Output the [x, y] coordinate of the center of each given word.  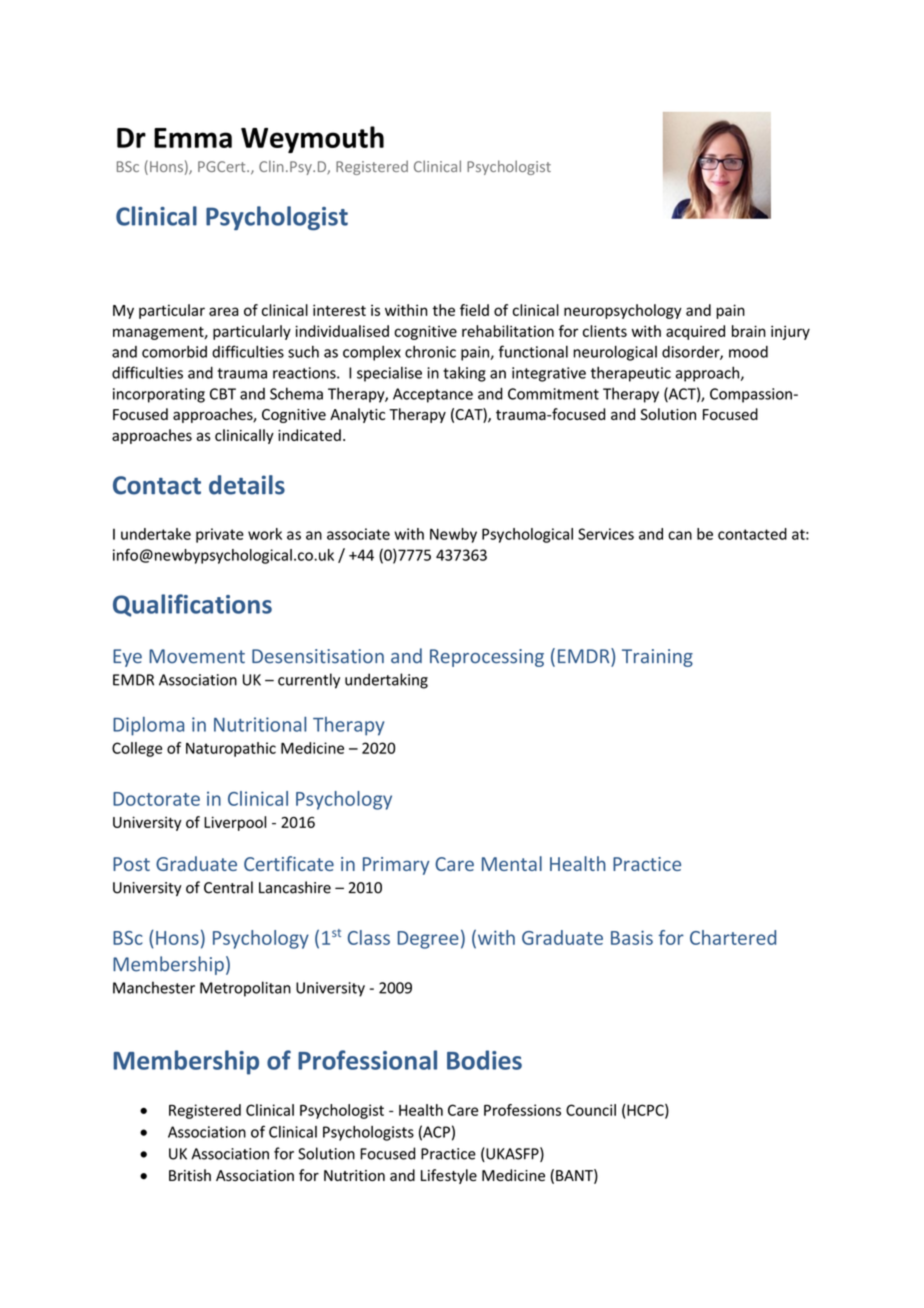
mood [748, 352]
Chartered [733, 937]
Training [657, 658]
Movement [197, 656]
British [190, 1175]
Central [228, 887]
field [474, 310]
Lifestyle [449, 1176]
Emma [193, 138]
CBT [223, 394]
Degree [428, 940]
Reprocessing [487, 658]
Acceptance [433, 395]
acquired [695, 332]
